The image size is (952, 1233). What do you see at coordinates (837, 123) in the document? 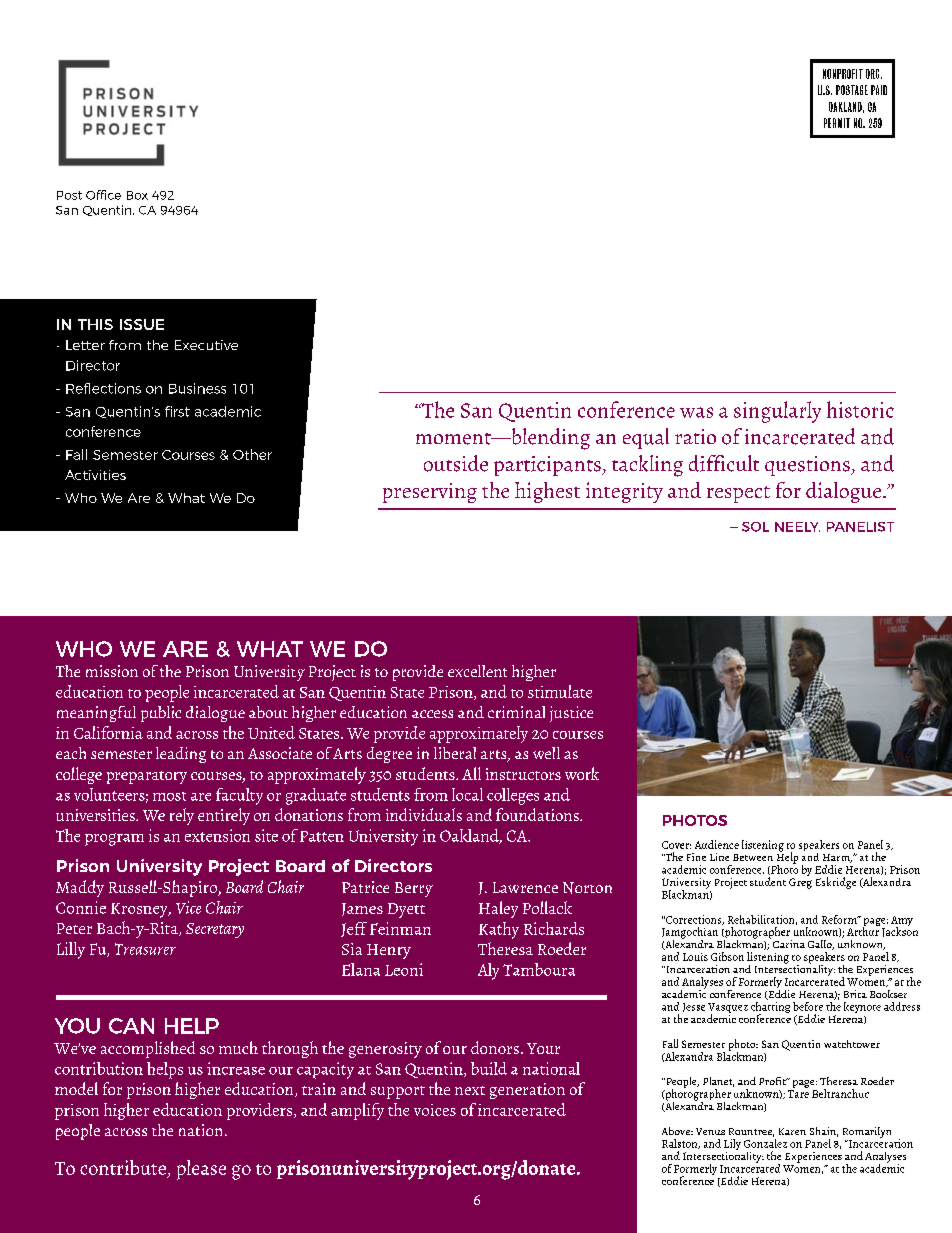
I see `PERMIT` at bounding box center [837, 123].
